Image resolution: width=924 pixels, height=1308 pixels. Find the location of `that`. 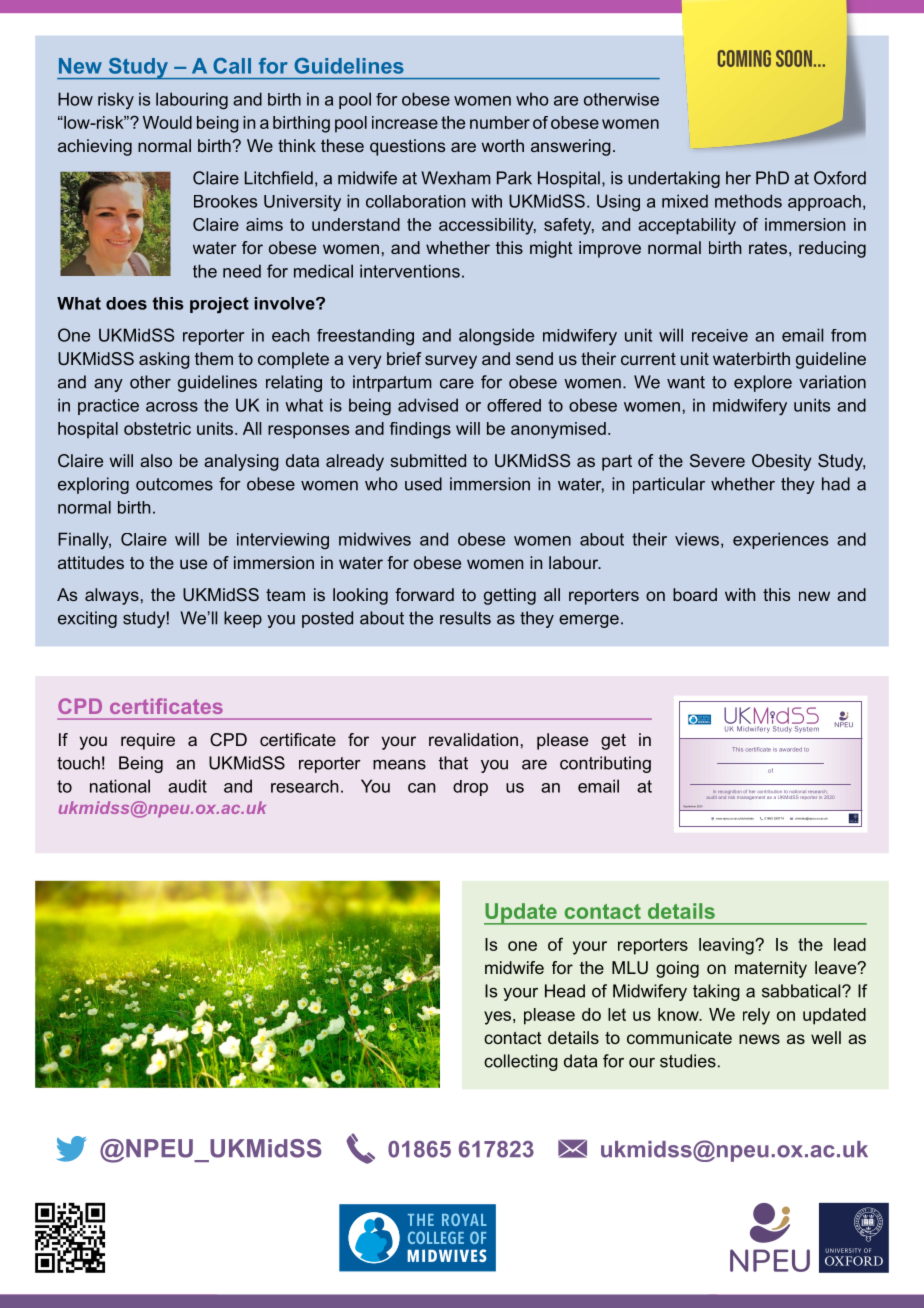

that is located at coordinates (453, 763).
